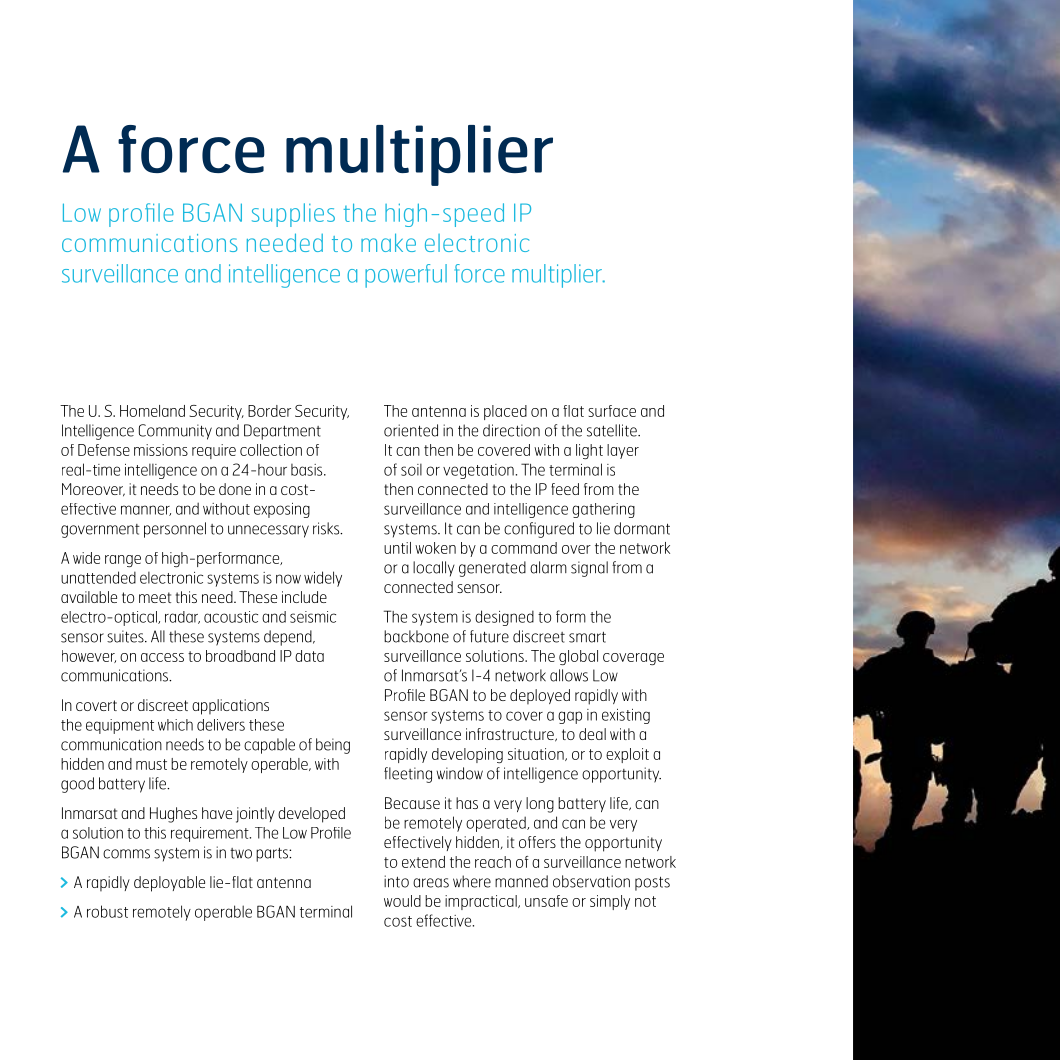 This screenshot has width=1060, height=1060. What do you see at coordinates (591, 881) in the screenshot?
I see `observation` at bounding box center [591, 881].
